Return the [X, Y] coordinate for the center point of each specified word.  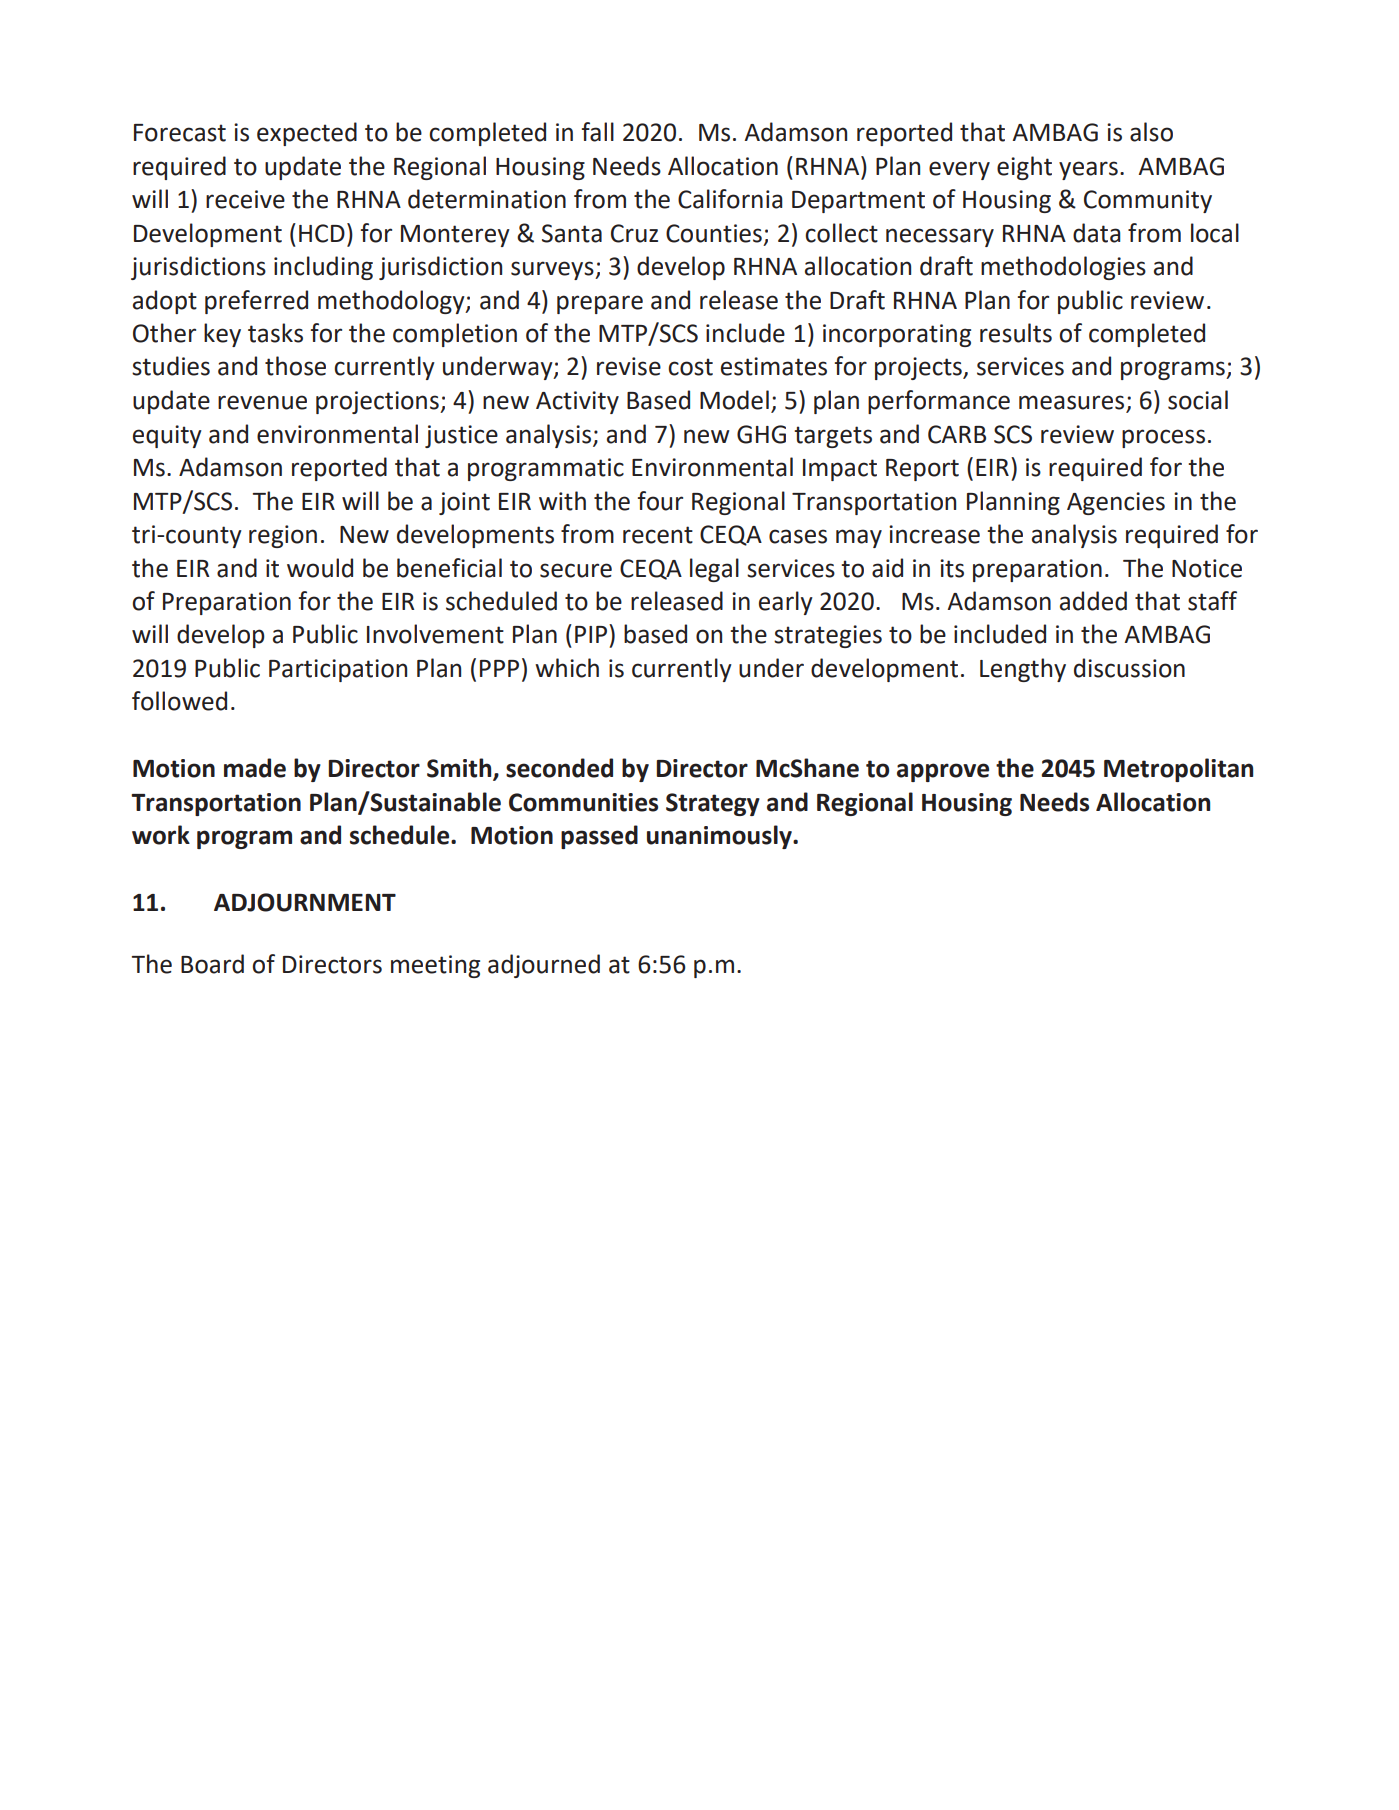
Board [212, 964]
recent [658, 535]
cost [690, 367]
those [295, 366]
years [1088, 170]
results [1016, 333]
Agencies [1116, 503]
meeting [435, 966]
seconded [559, 768]
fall [598, 132]
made [255, 768]
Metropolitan [1178, 770]
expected [307, 134]
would [320, 568]
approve [943, 772]
